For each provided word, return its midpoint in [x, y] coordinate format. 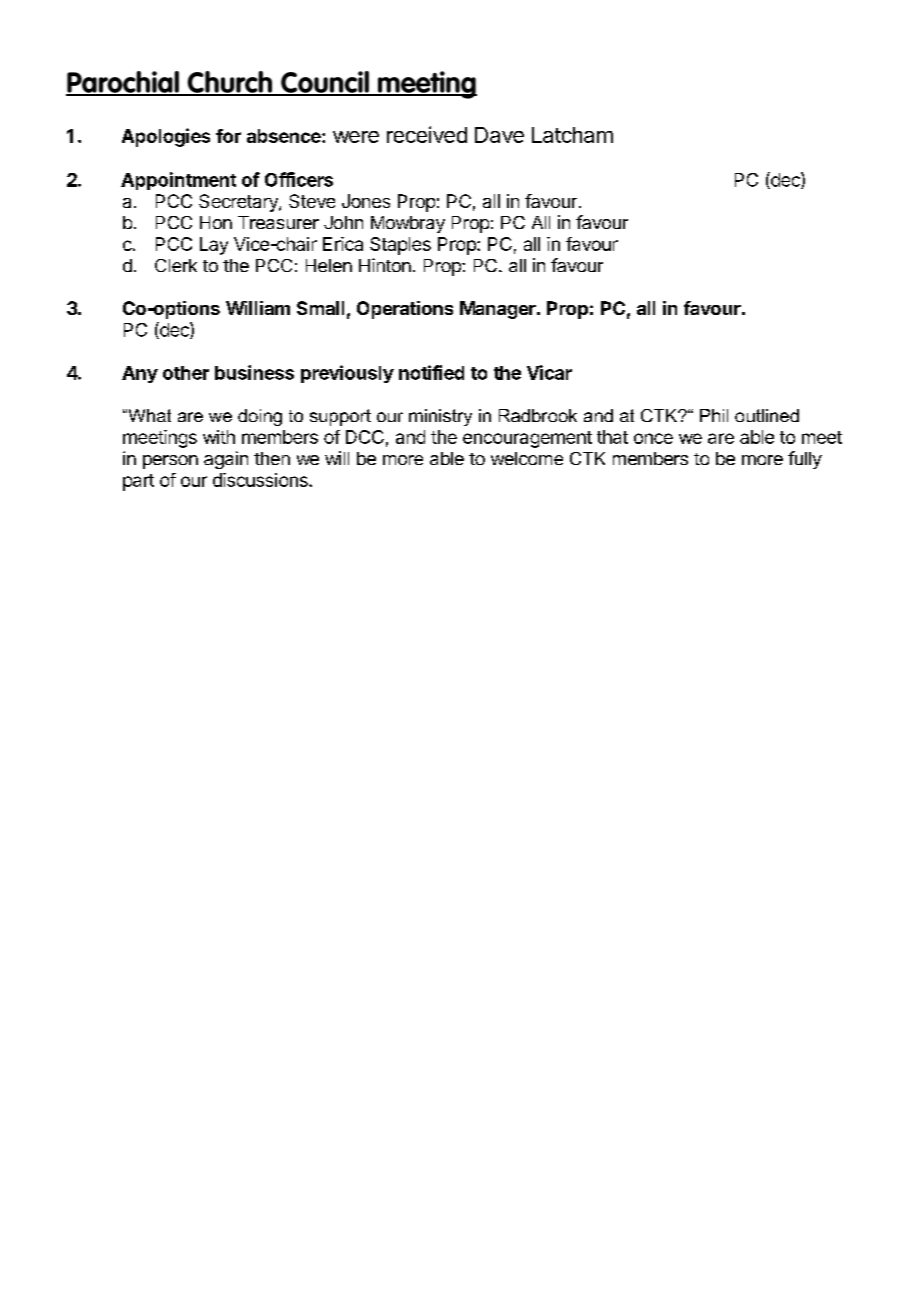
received [427, 134]
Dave [499, 135]
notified [431, 372]
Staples [400, 246]
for [228, 136]
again [226, 460]
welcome [527, 458]
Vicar [549, 372]
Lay [214, 246]
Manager [499, 310]
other [186, 373]
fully [805, 460]
